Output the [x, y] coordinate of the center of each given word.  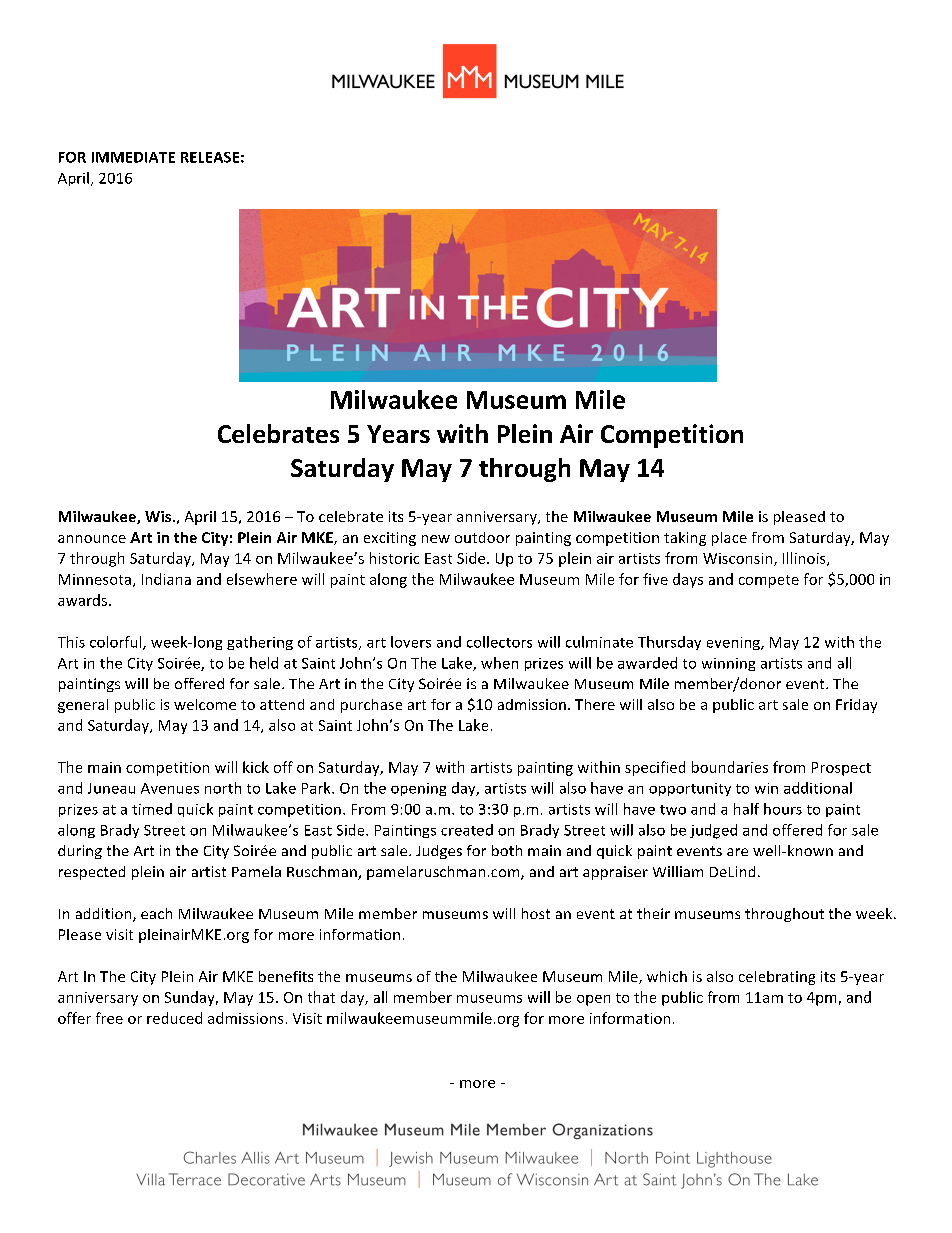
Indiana [166, 579]
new [436, 539]
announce [92, 539]
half [746, 809]
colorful [117, 643]
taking [685, 539]
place [729, 539]
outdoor [482, 537]
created [467, 830]
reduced [174, 1018]
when [499, 663]
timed [152, 809]
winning [728, 664]
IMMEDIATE [133, 157]
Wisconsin [737, 558]
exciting [390, 539]
